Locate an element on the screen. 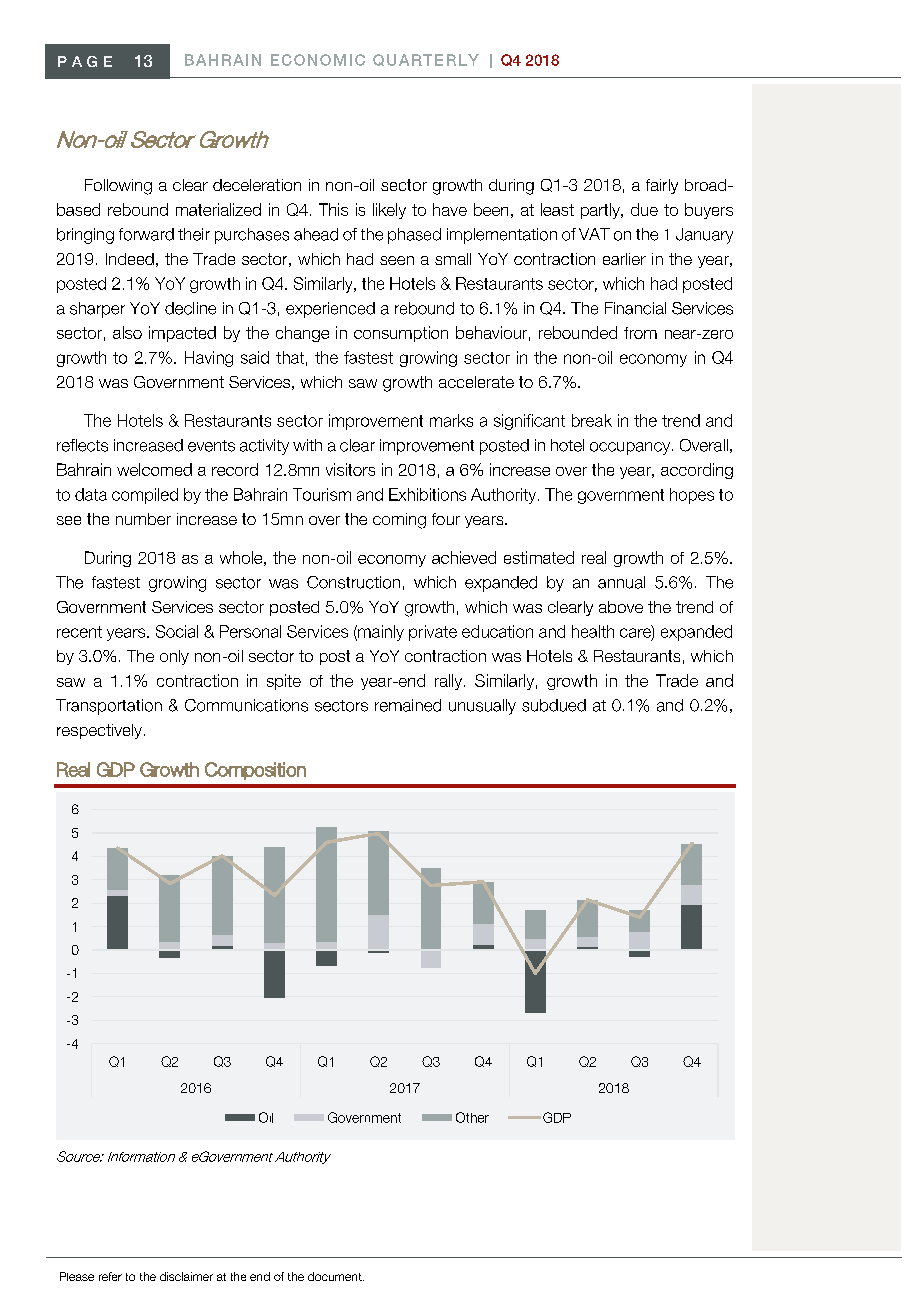 This screenshot has height=1308, width=924. partly is located at coordinates (601, 211).
